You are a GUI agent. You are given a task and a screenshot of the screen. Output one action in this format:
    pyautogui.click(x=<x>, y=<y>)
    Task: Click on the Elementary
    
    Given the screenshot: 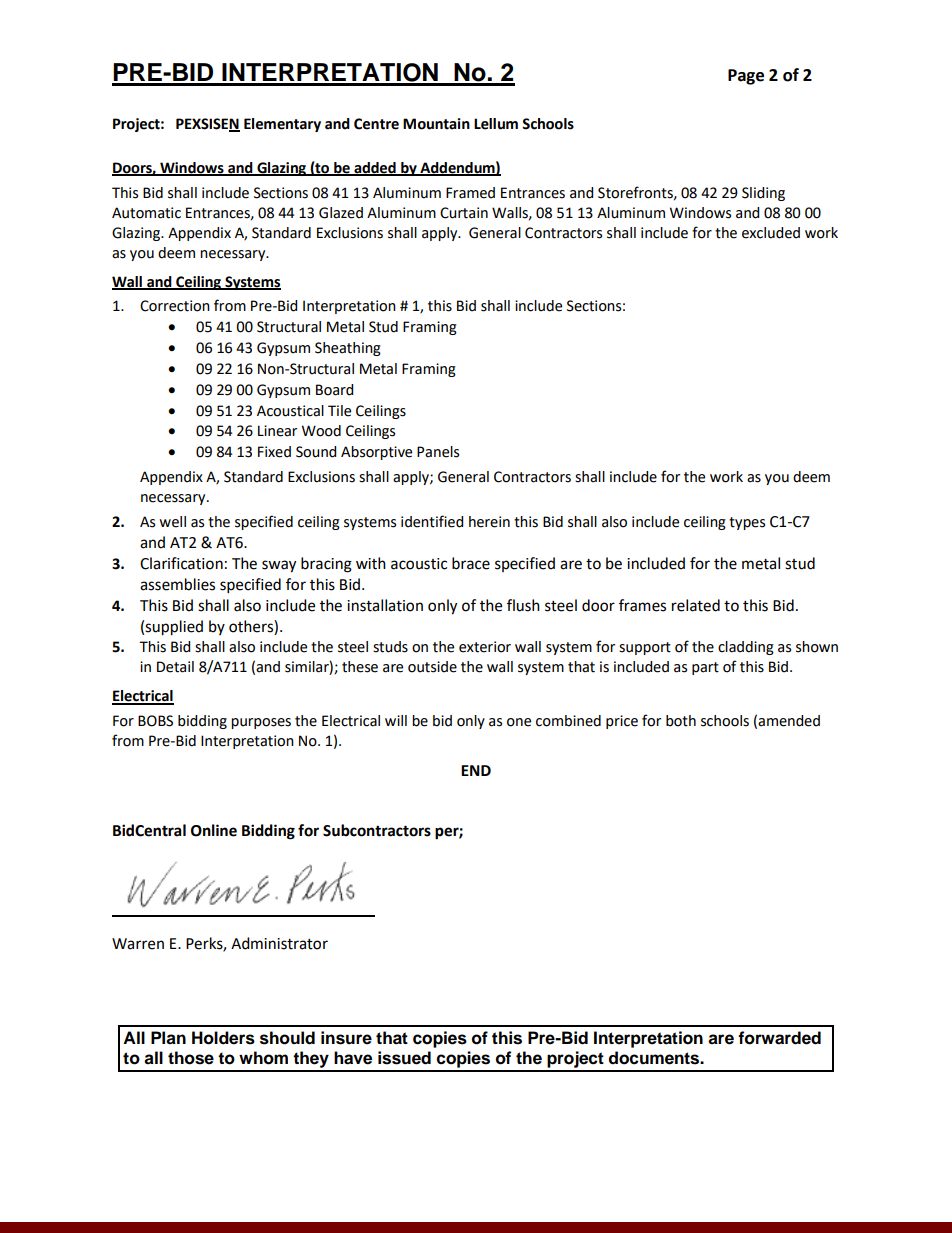 What is the action you would take?
    pyautogui.click(x=282, y=125)
